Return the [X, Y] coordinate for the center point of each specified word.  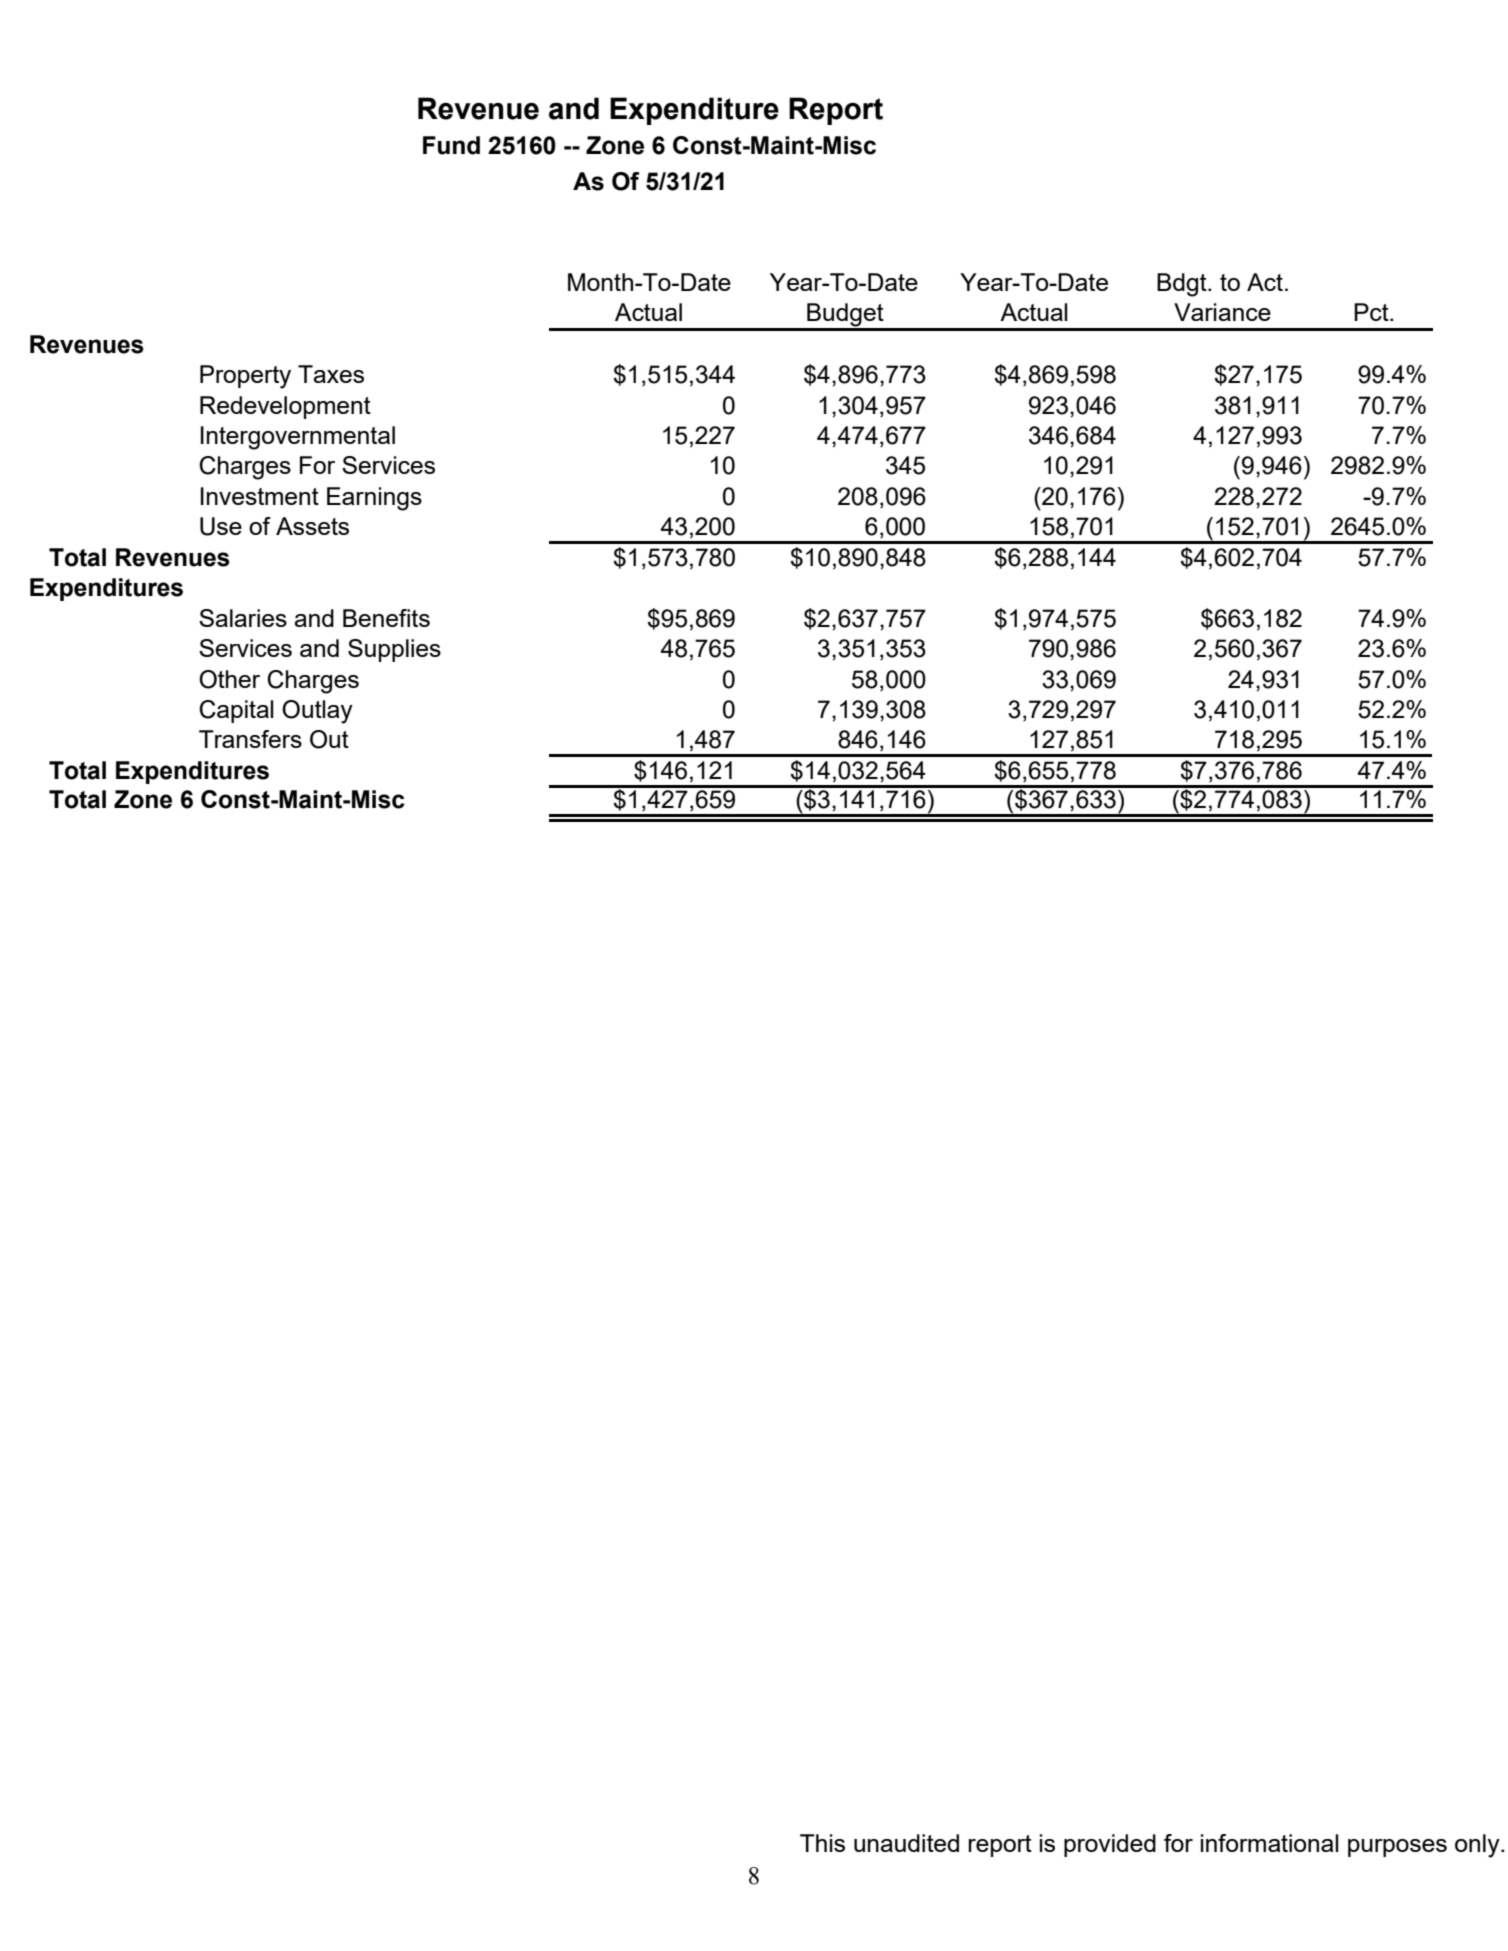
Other [229, 679]
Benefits [386, 618]
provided [1110, 1845]
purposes [1397, 1848]
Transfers [250, 739]
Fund [451, 145]
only [1478, 1846]
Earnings [374, 499]
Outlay [317, 712]
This [822, 1843]
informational [1270, 1843]
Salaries [243, 618]
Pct [1372, 312]
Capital [236, 711]
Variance [1222, 312]
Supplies [394, 650]
